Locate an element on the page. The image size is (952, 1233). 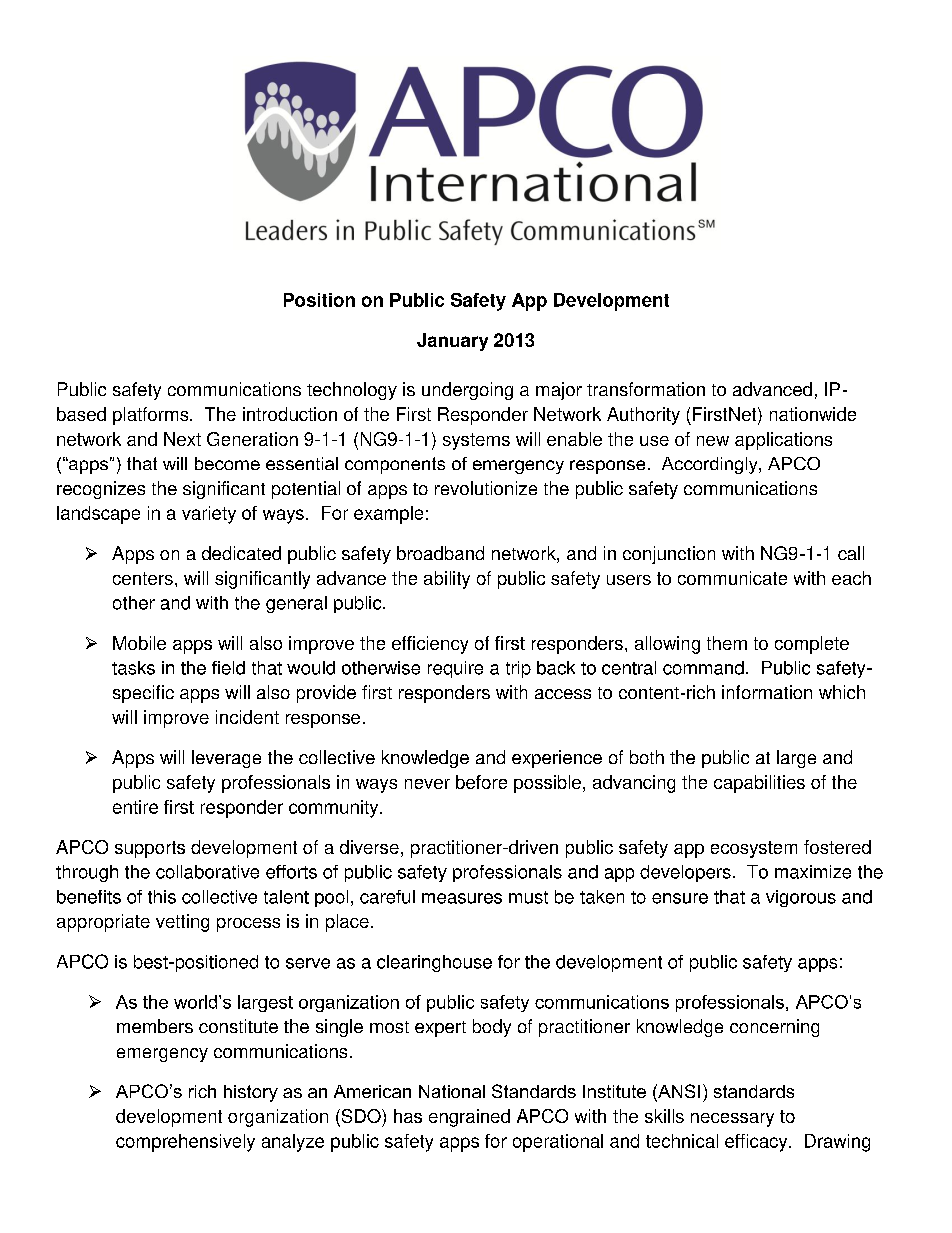
engrained is located at coordinates (469, 1118).
